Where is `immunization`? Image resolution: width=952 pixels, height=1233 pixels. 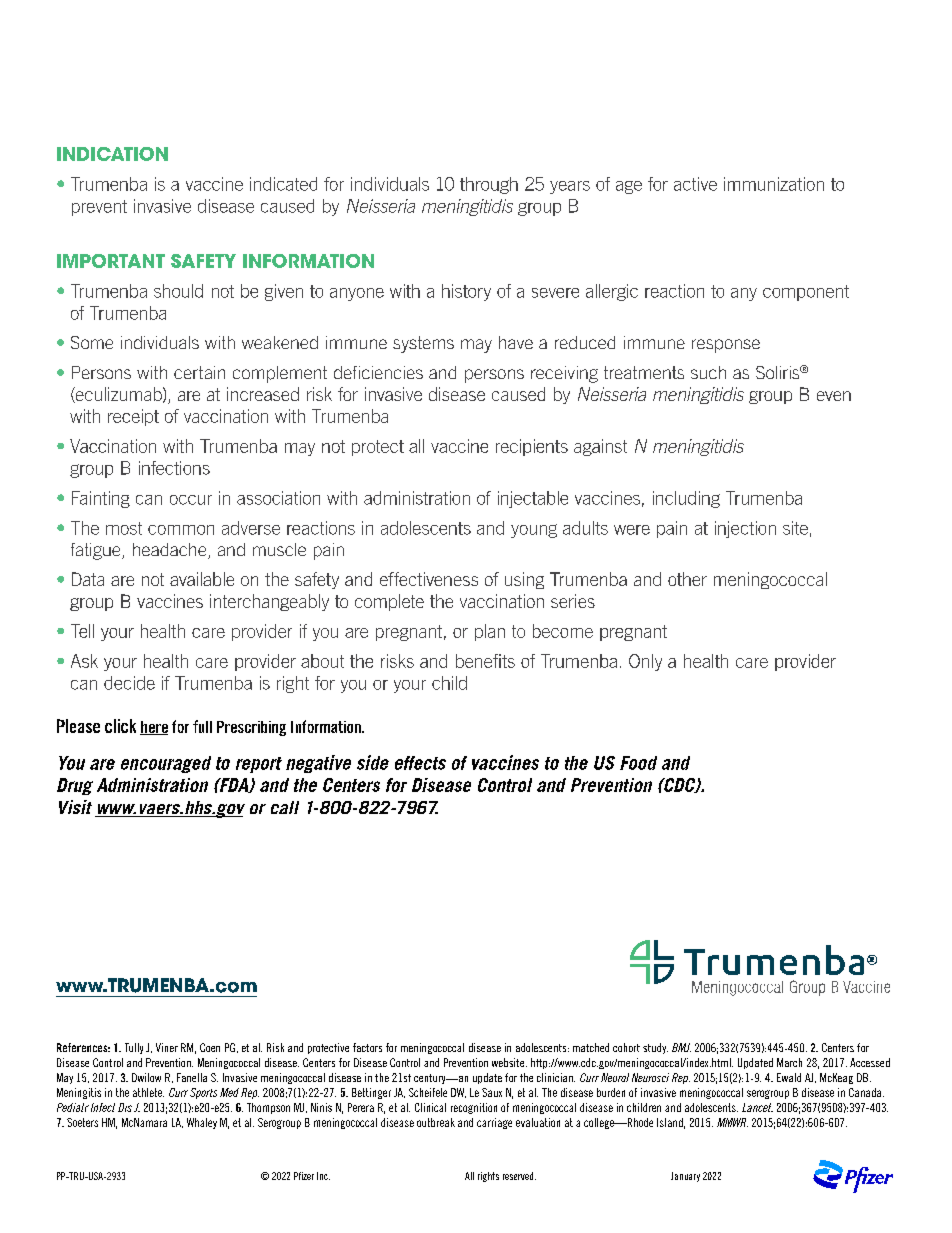
immunization is located at coordinates (774, 184).
